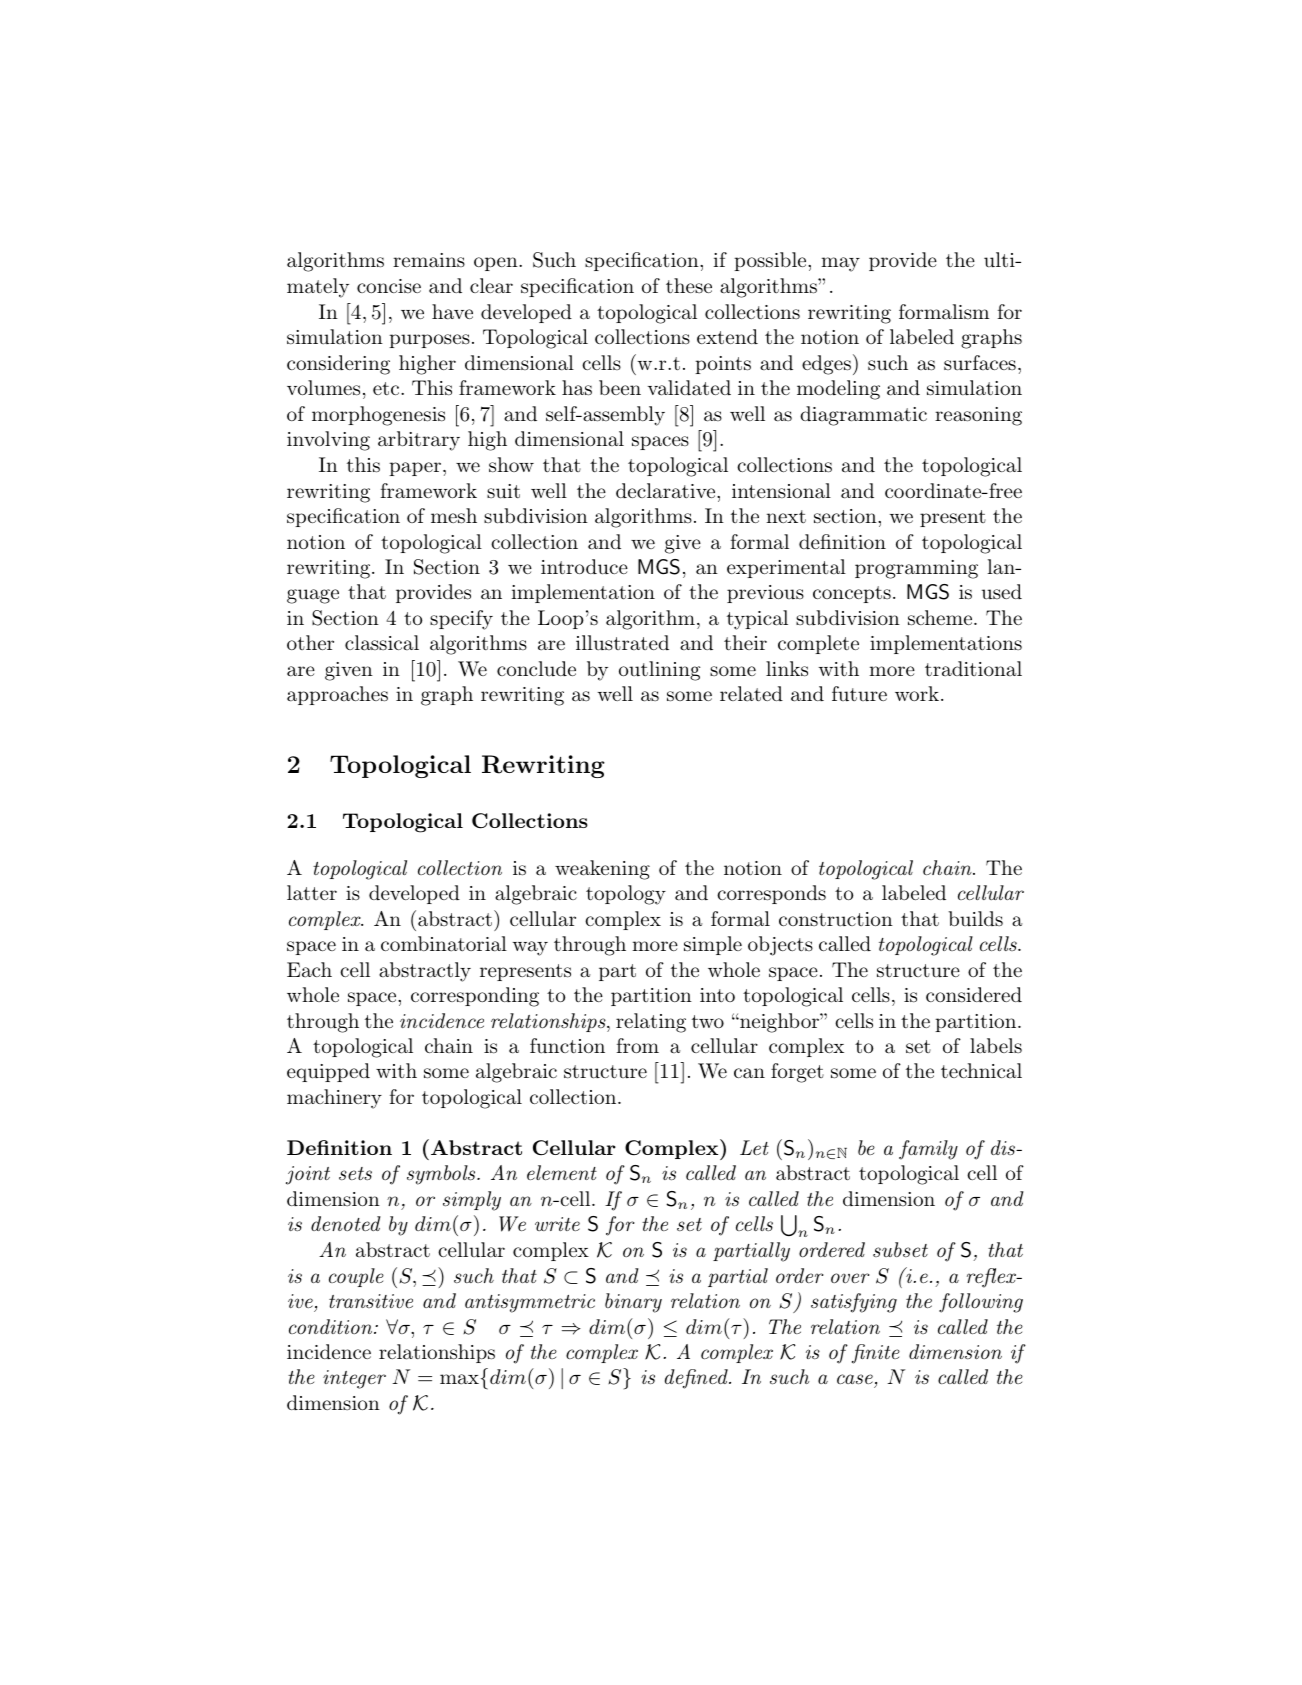 This page has width=1302, height=1685. Describe the element at coordinates (602, 870) in the page. I see `weakening` at that location.
